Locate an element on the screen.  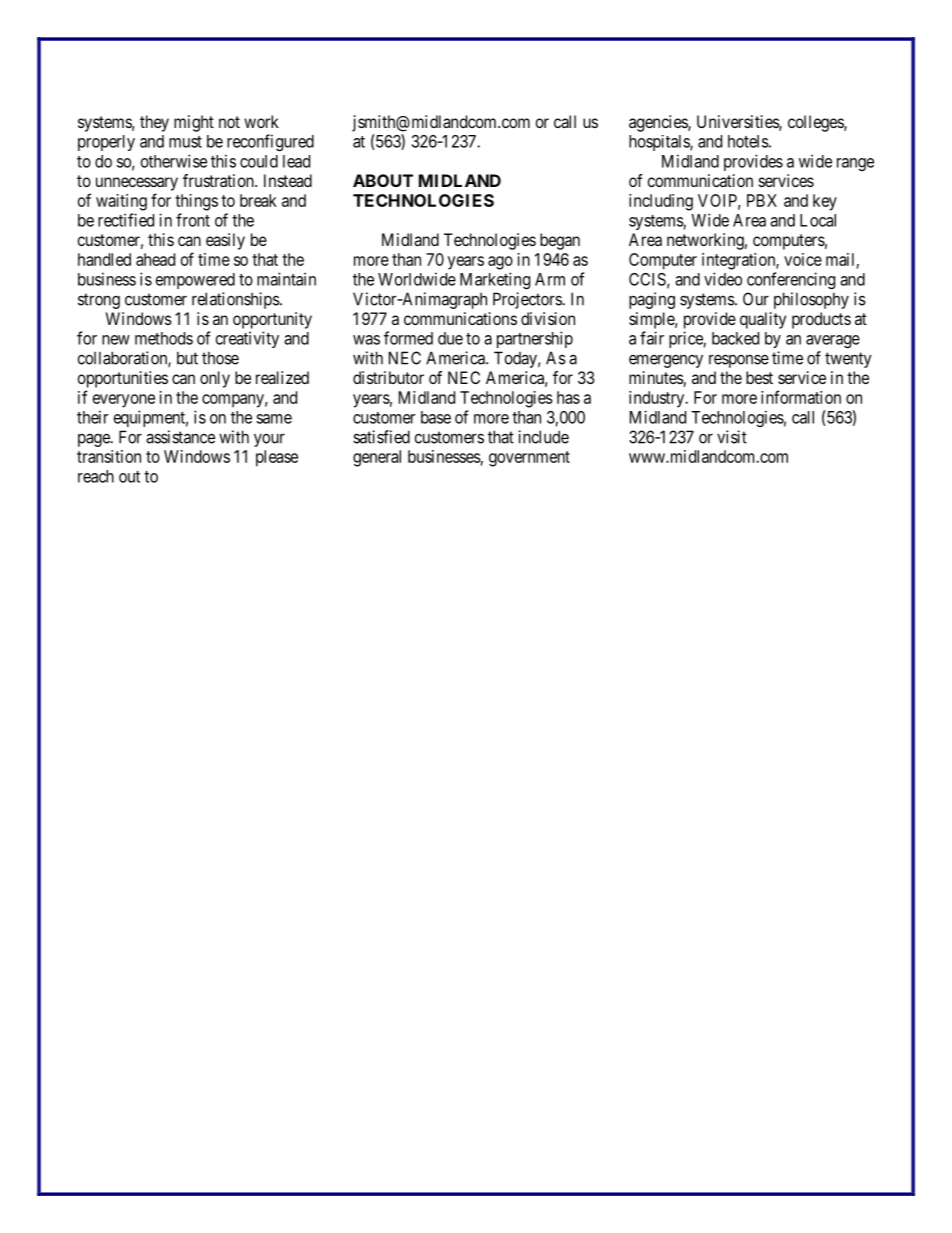
must is located at coordinates (185, 142).
